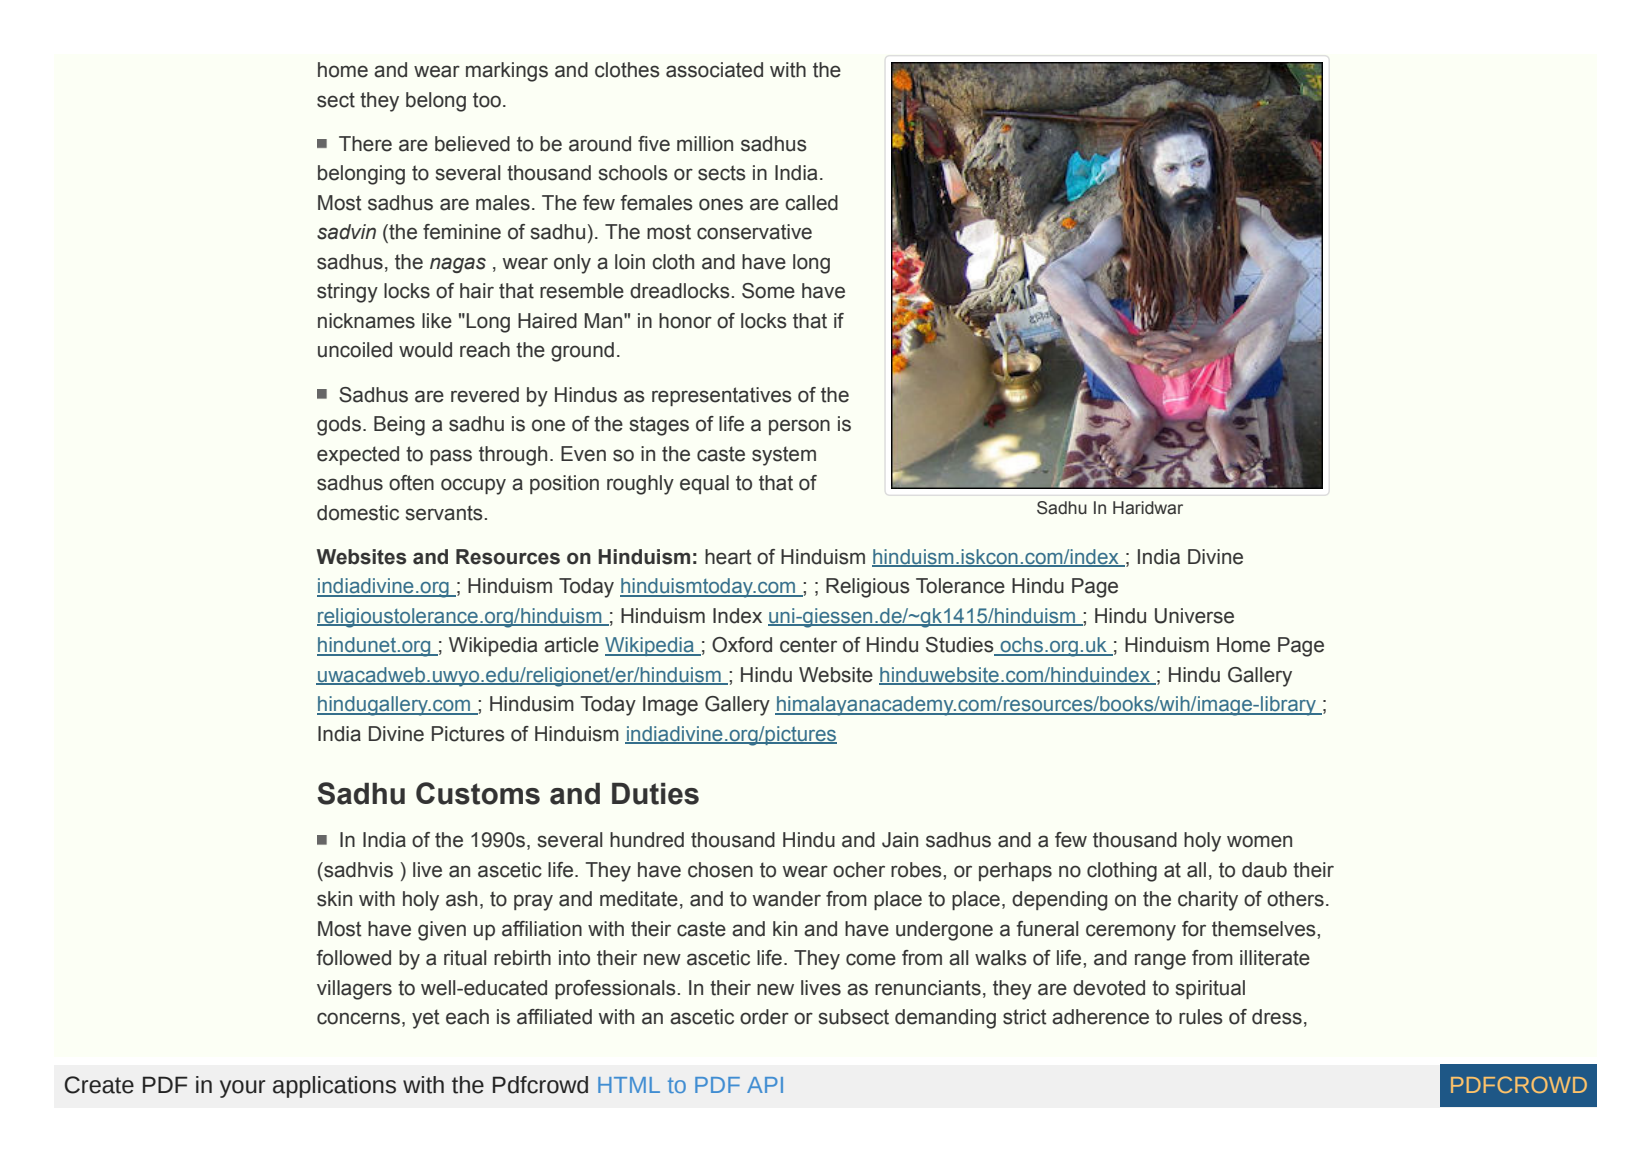  Describe the element at coordinates (728, 557) in the image. I see `heart` at that location.
